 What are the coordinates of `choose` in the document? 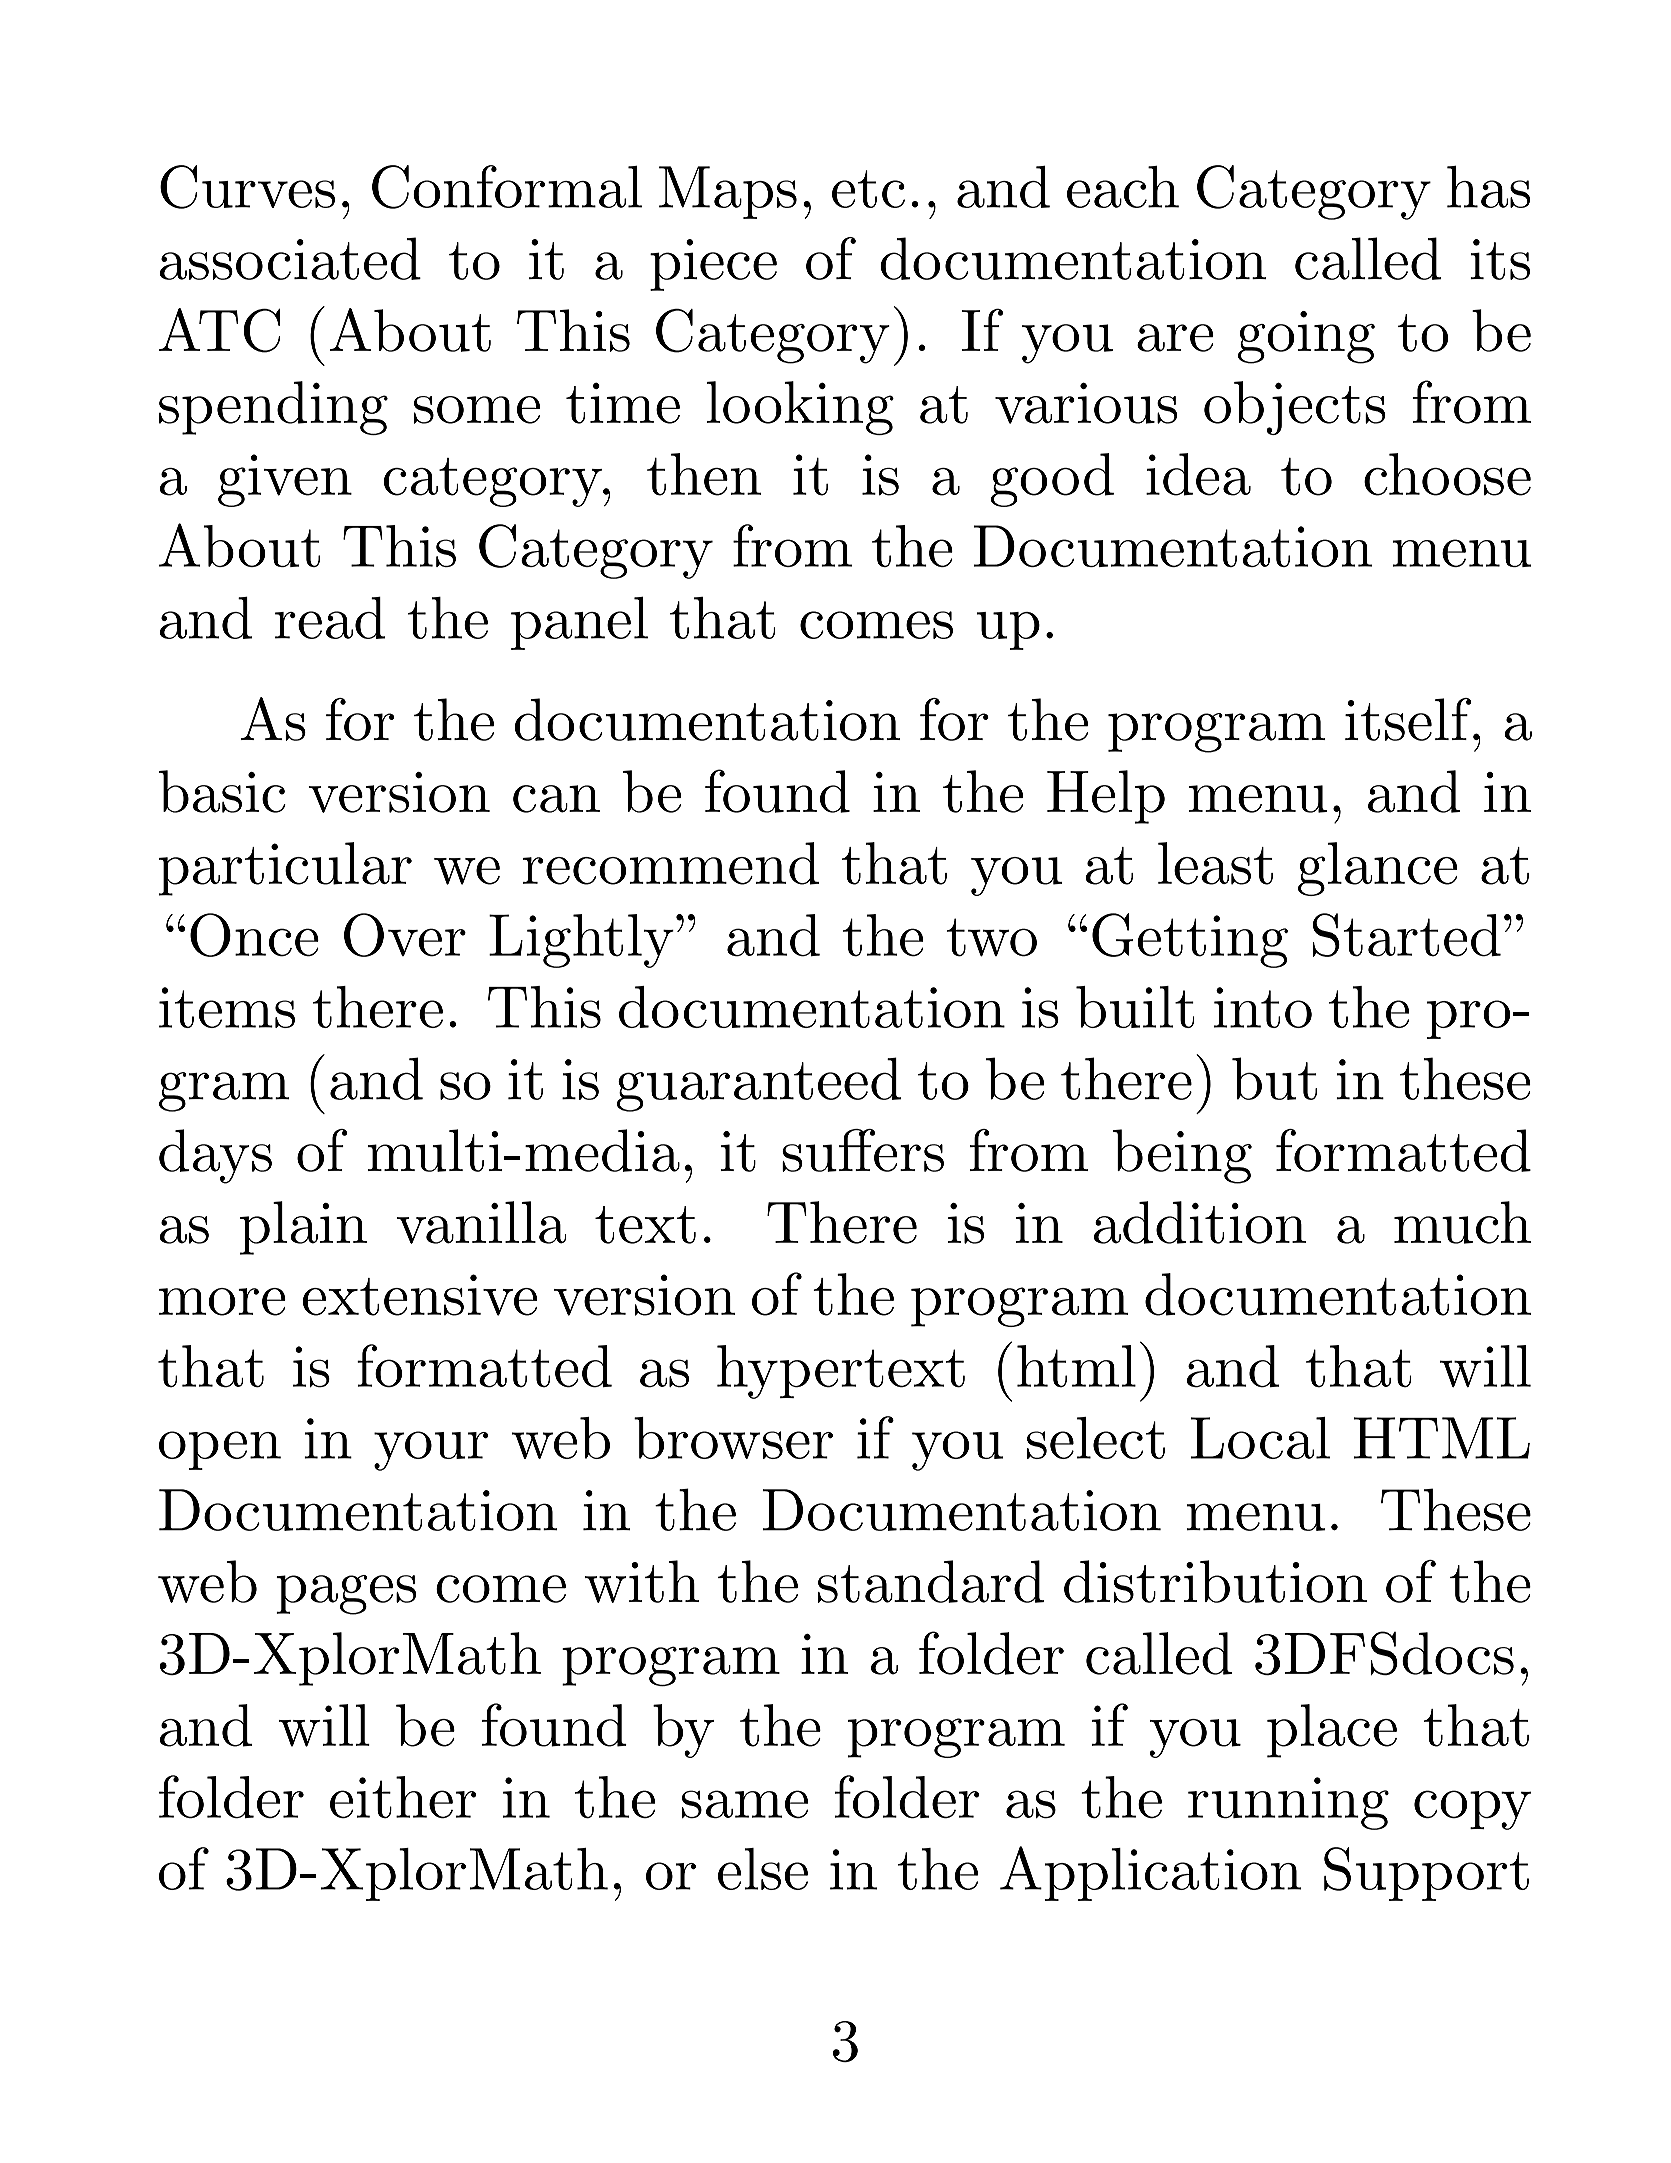 It's located at (1447, 474).
